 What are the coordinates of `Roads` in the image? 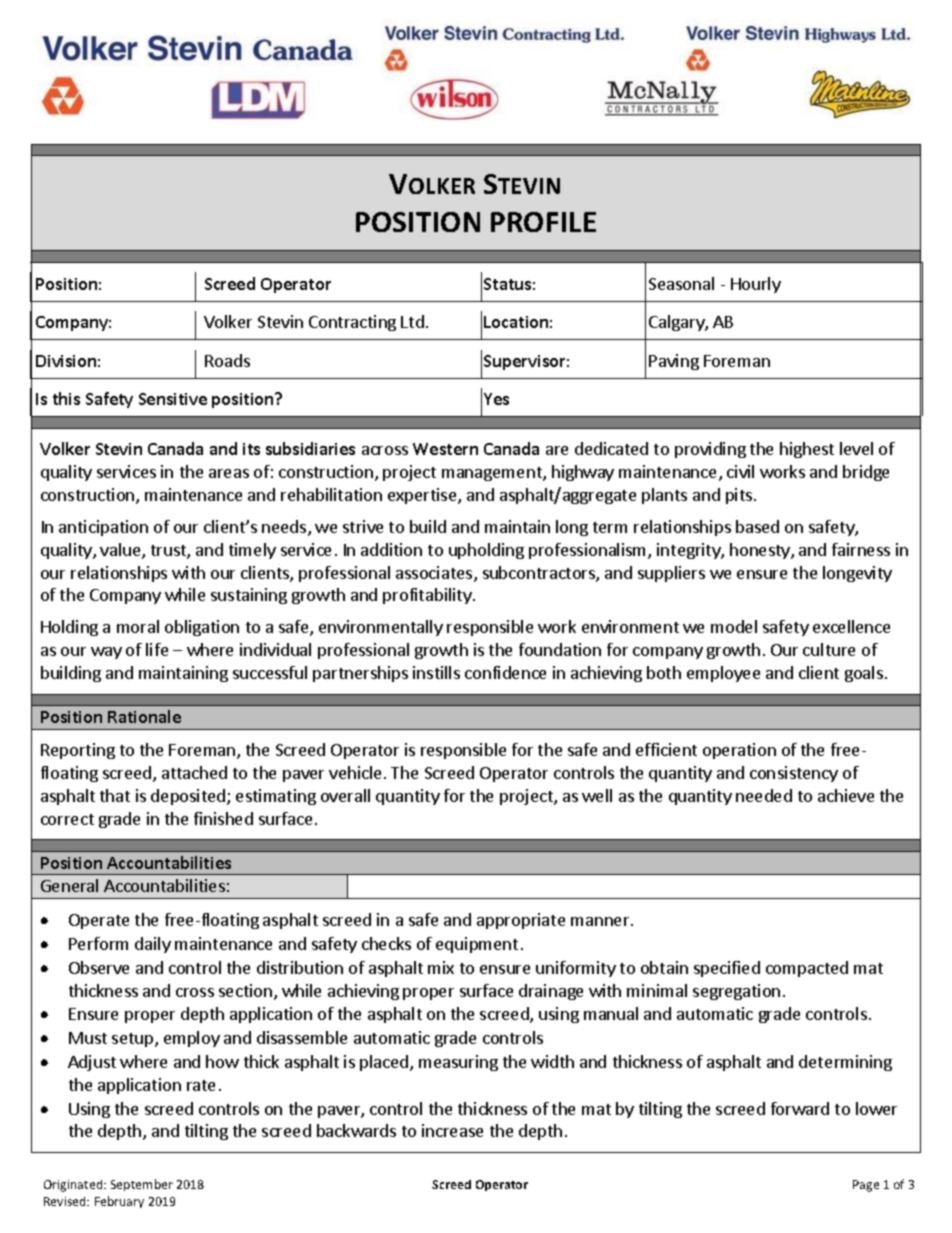 It's located at (227, 360).
